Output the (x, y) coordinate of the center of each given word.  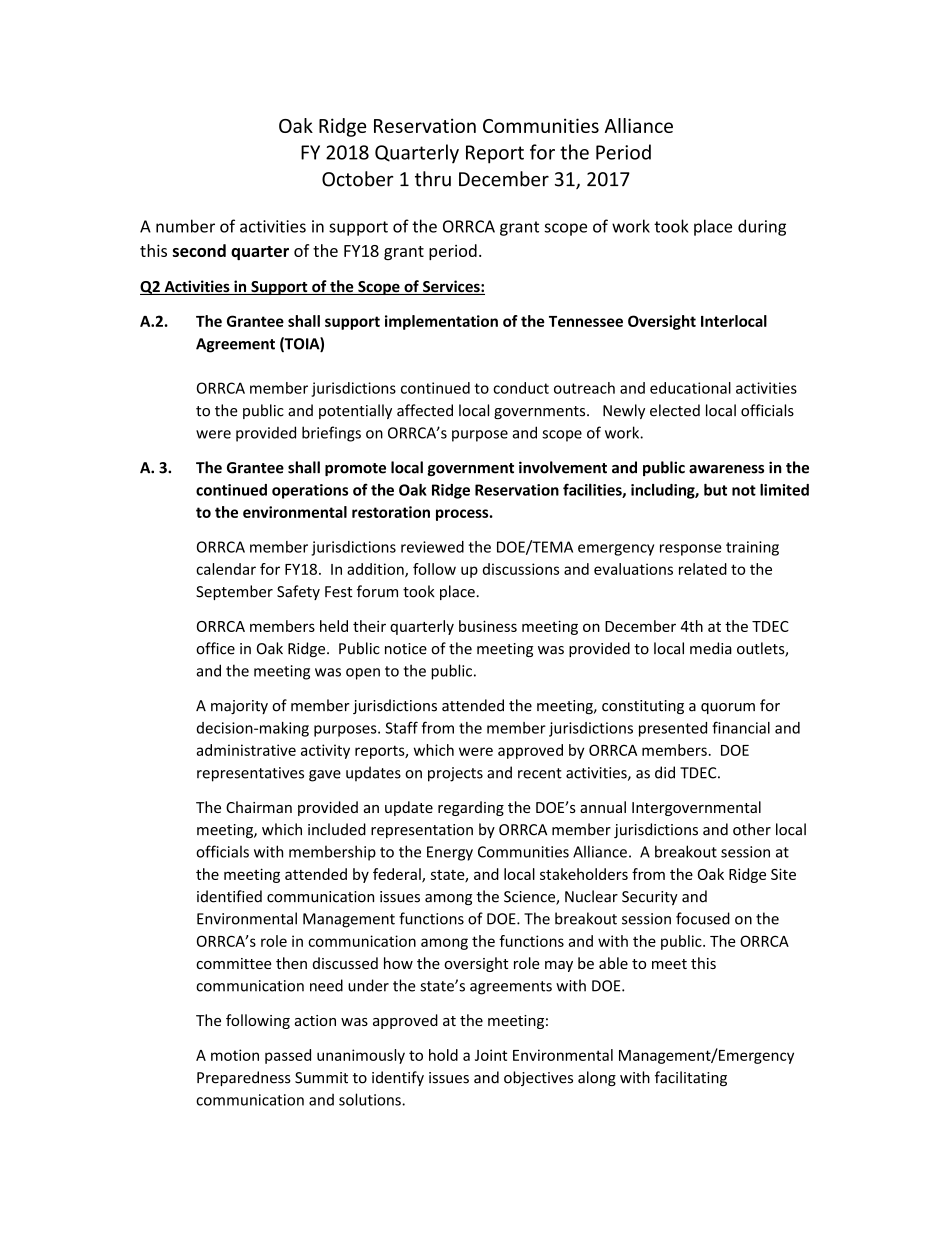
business (488, 626)
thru (433, 179)
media (711, 648)
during (762, 227)
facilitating (691, 1078)
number (185, 226)
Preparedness (244, 1078)
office (215, 648)
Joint (491, 1055)
